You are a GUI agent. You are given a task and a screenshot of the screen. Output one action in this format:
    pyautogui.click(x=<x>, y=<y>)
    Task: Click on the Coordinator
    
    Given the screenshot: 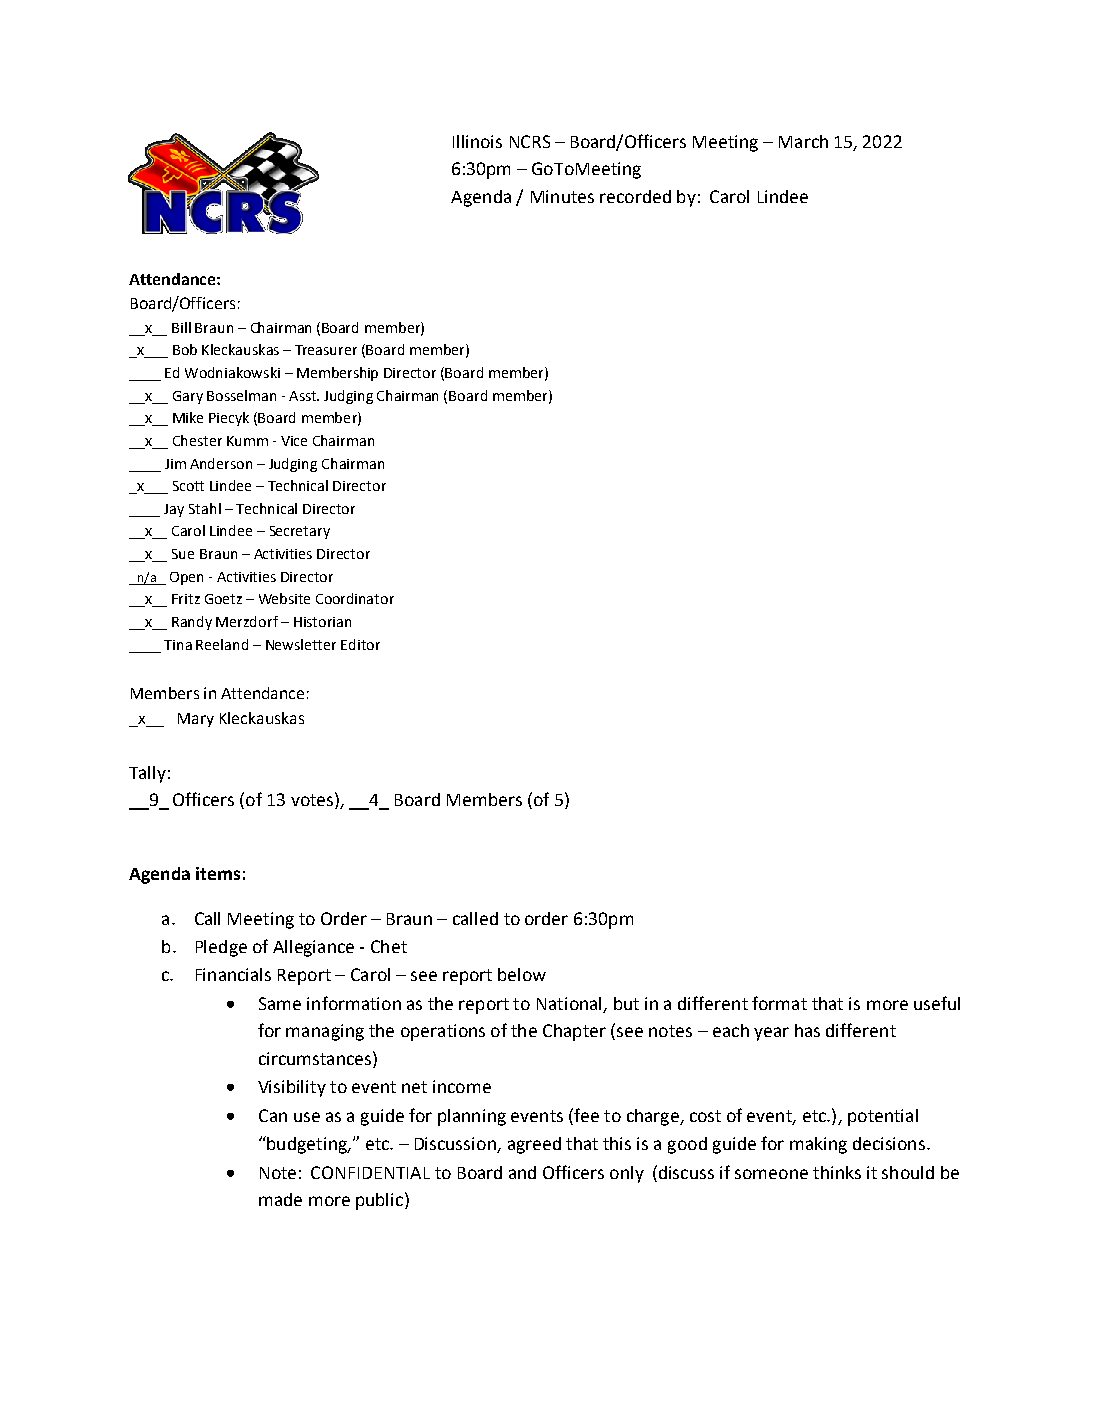 What is the action you would take?
    pyautogui.click(x=355, y=598)
